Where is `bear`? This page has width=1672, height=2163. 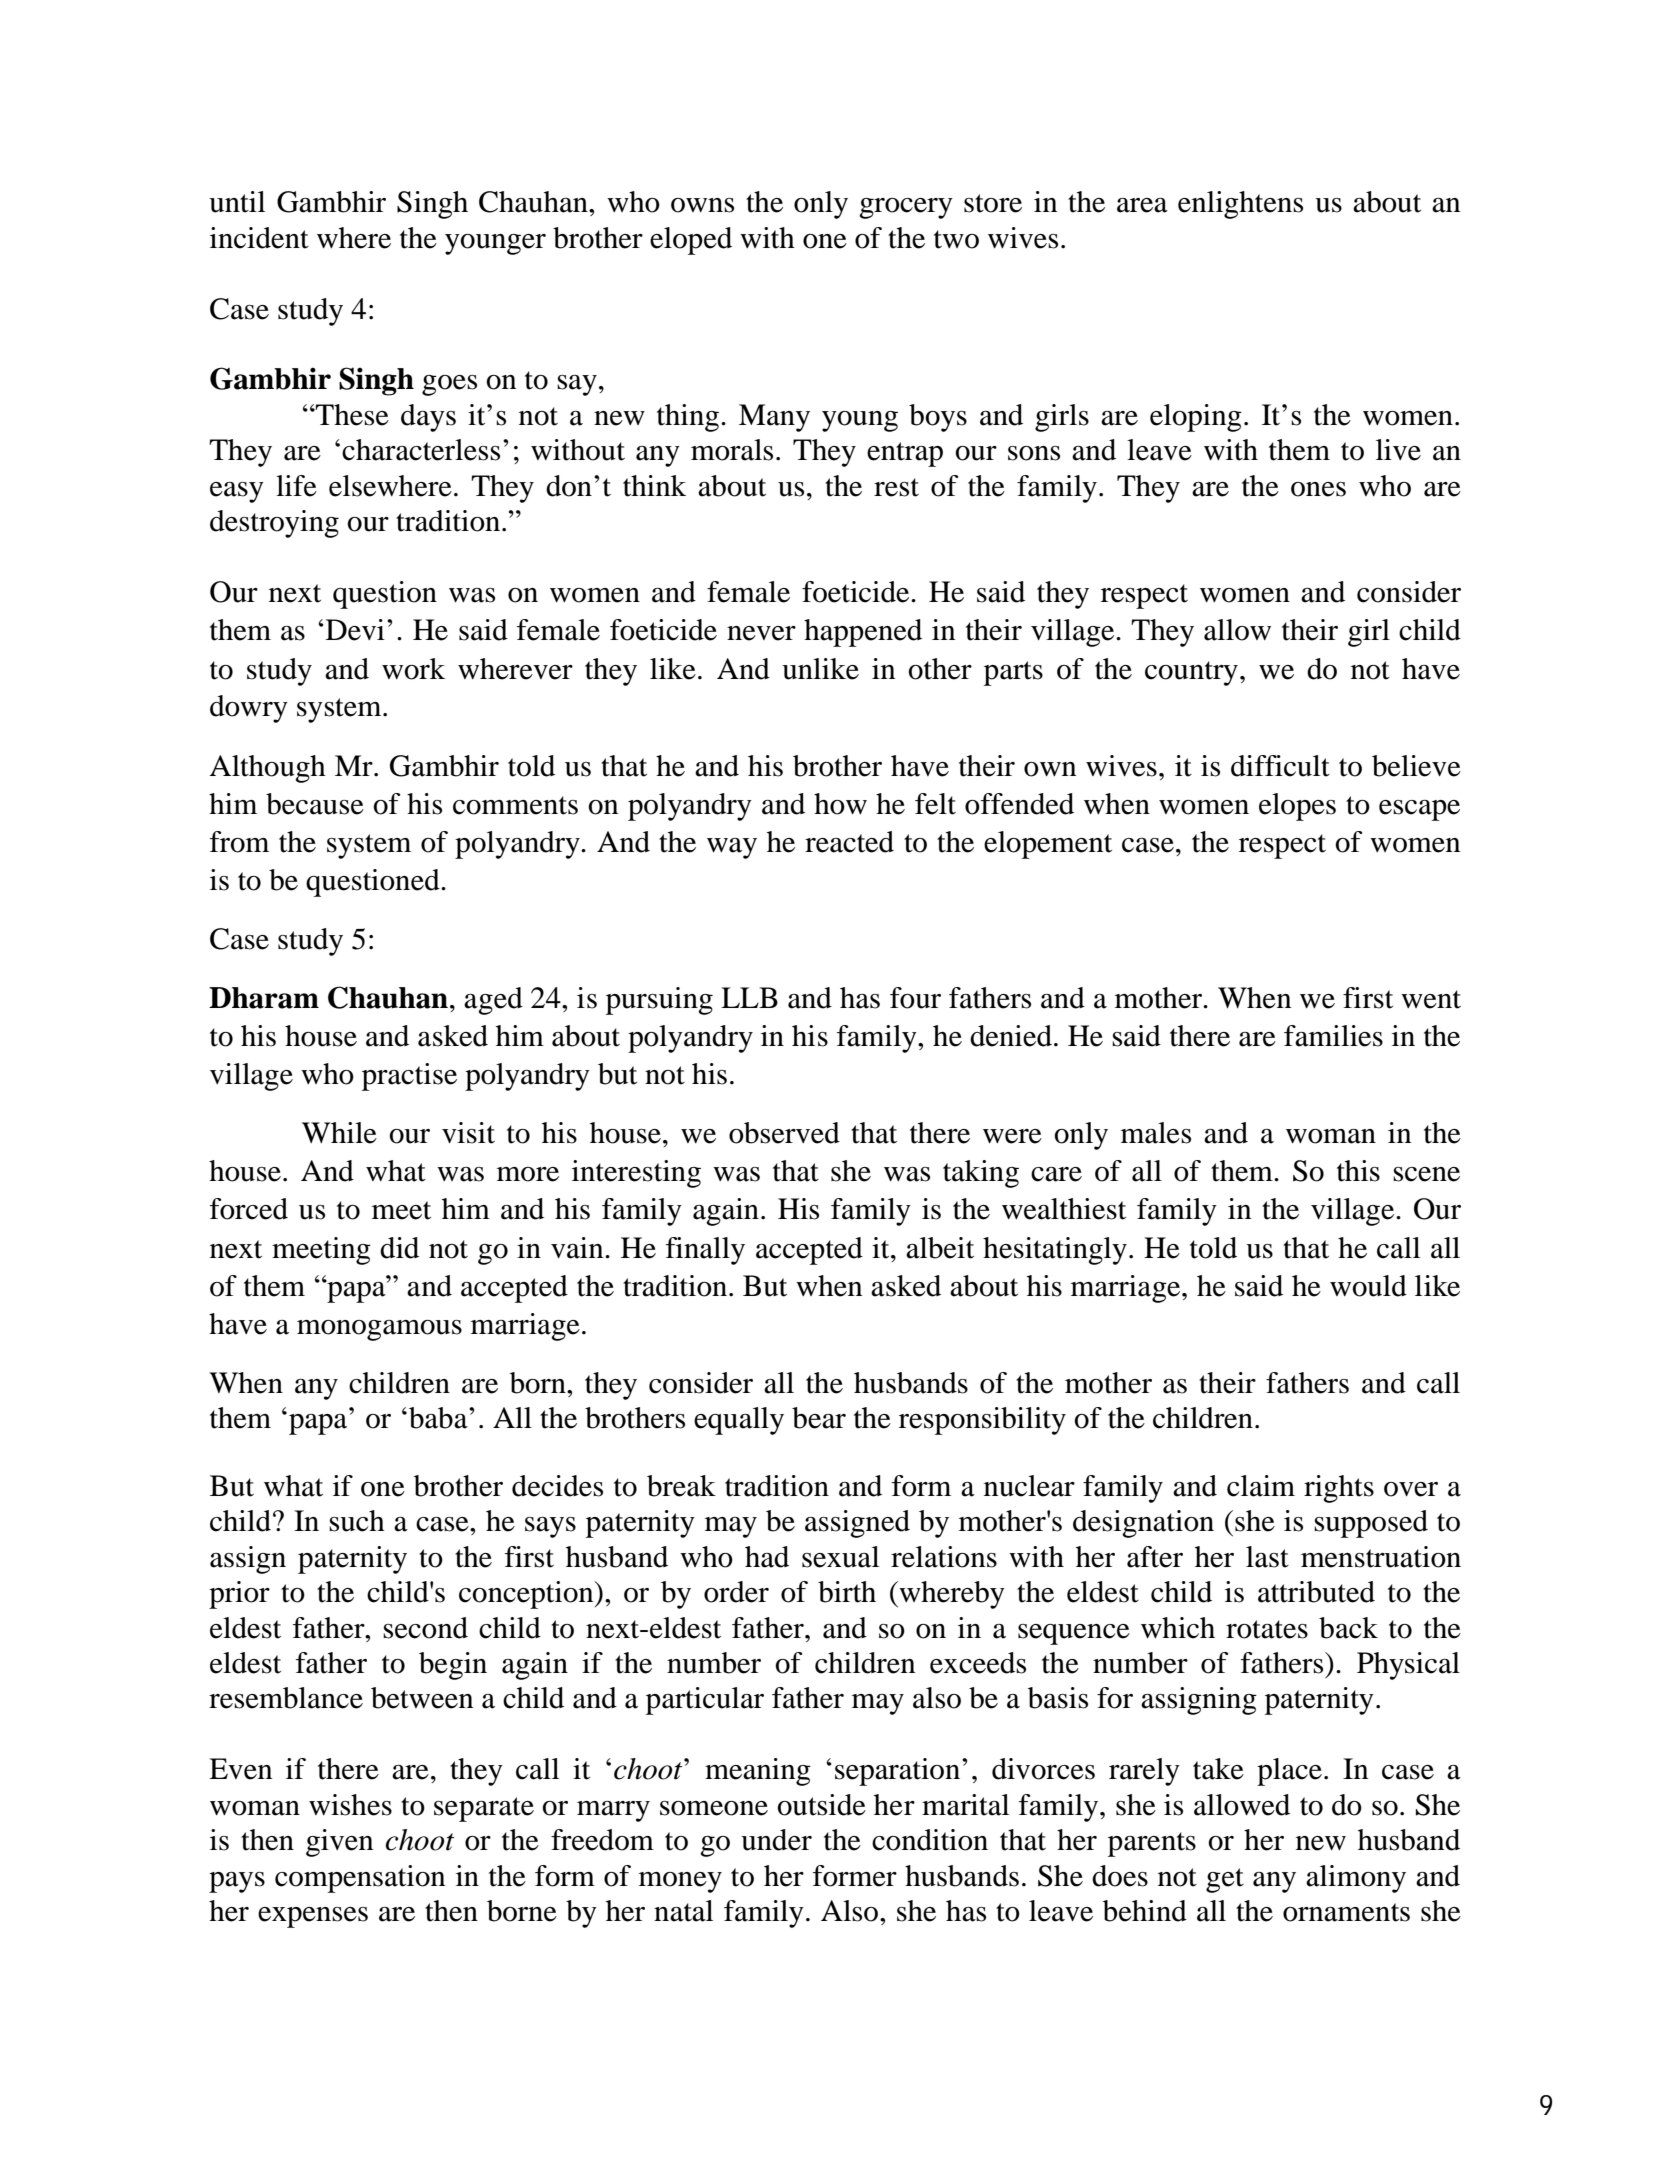
bear is located at coordinates (819, 1418).
